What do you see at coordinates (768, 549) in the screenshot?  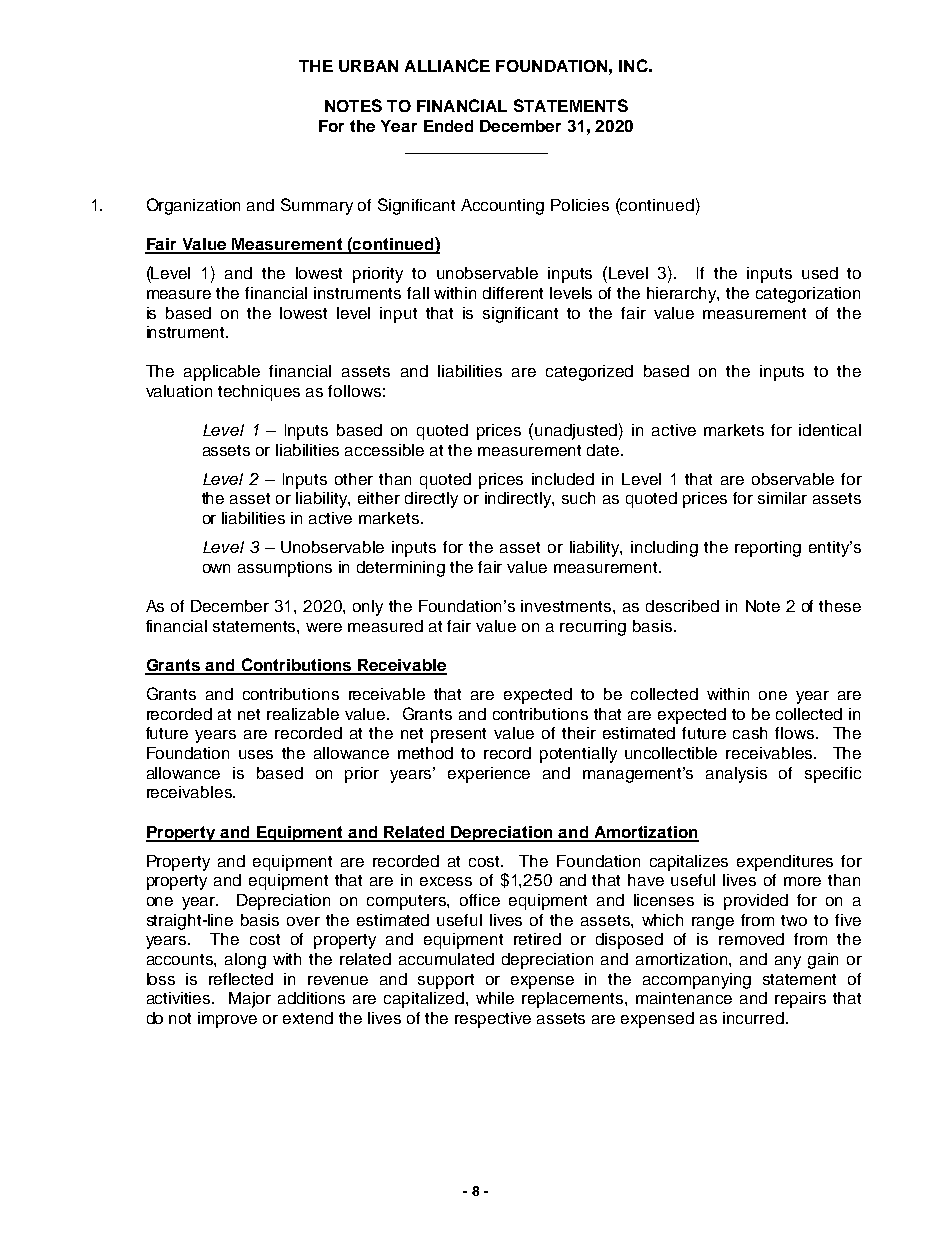 I see `reporting` at bounding box center [768, 549].
